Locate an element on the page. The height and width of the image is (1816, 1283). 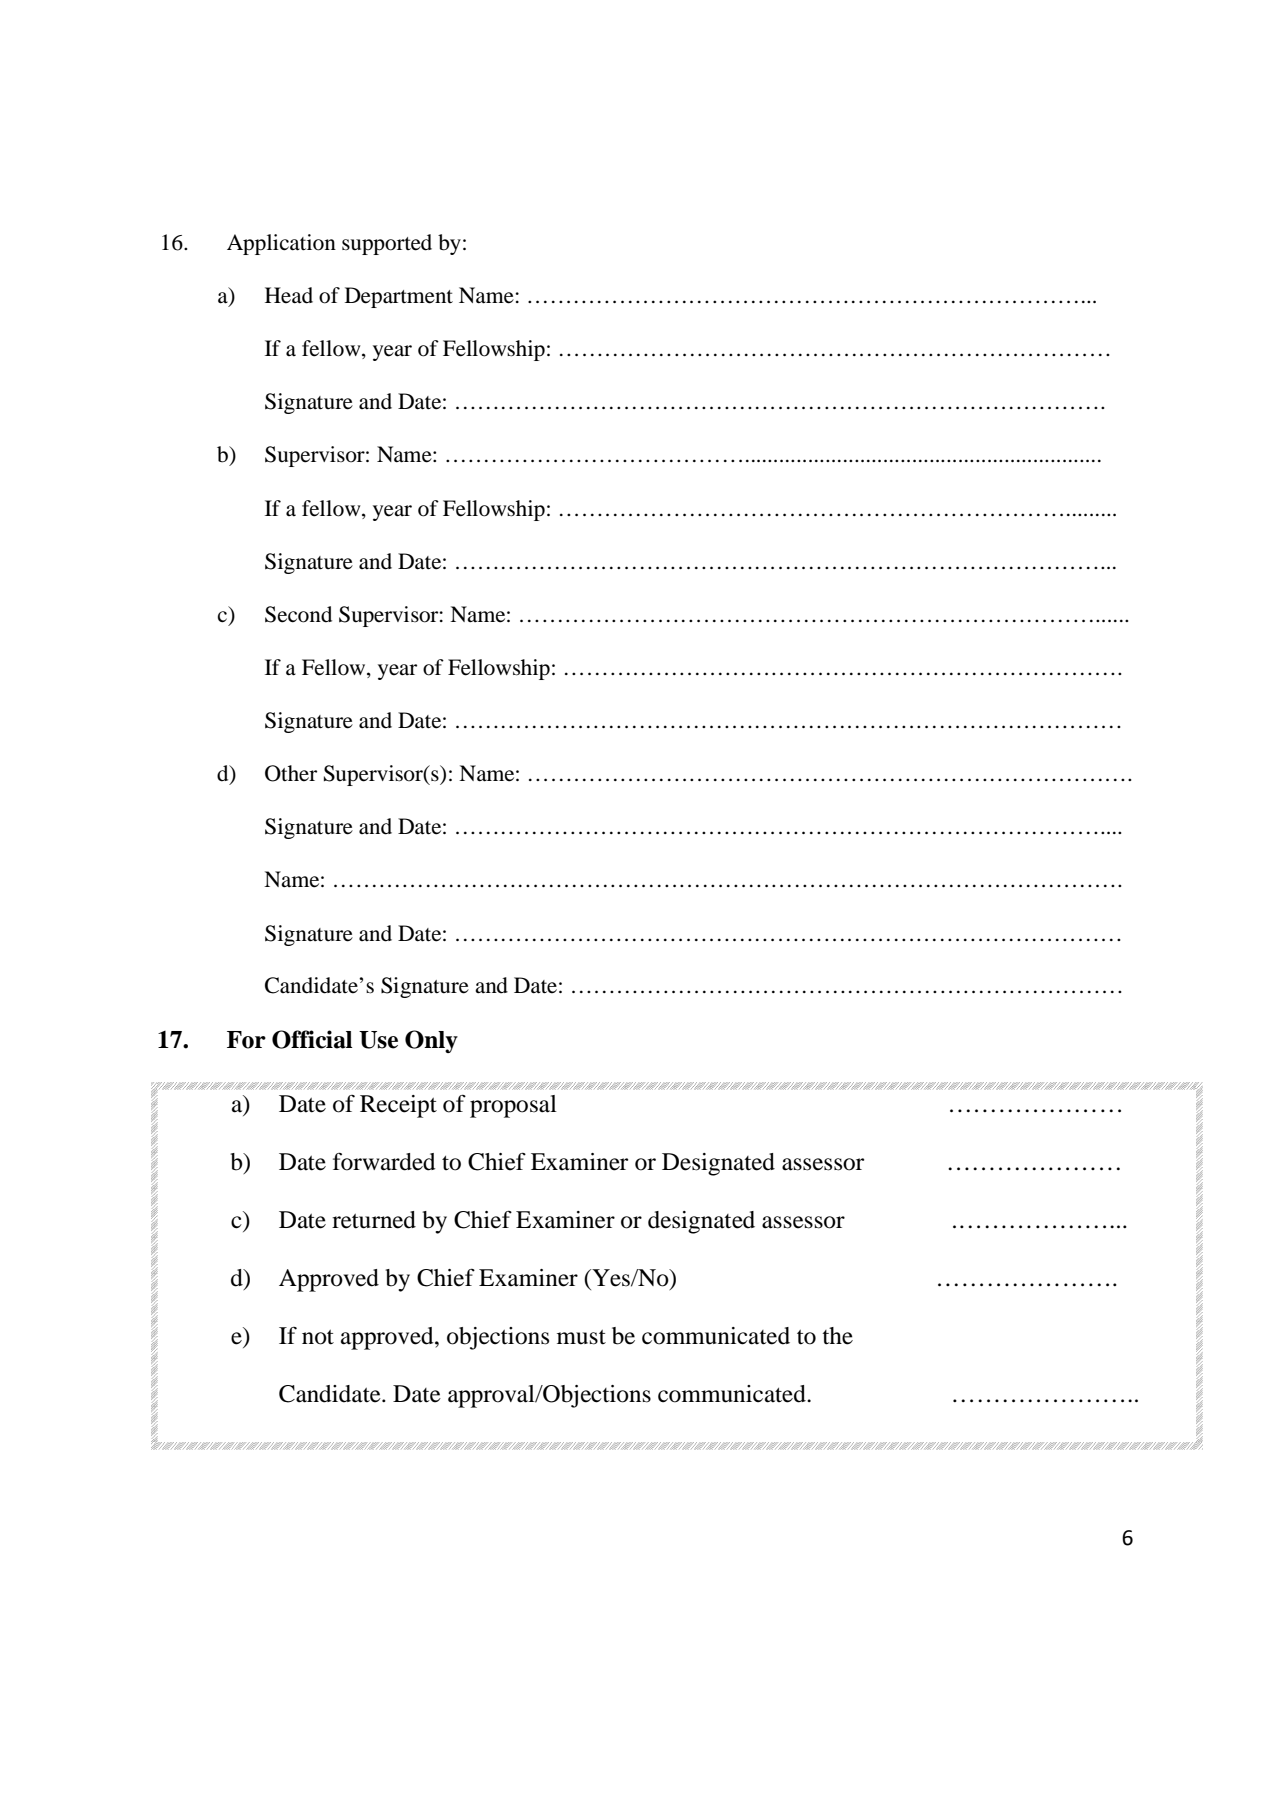
must is located at coordinates (581, 1337).
